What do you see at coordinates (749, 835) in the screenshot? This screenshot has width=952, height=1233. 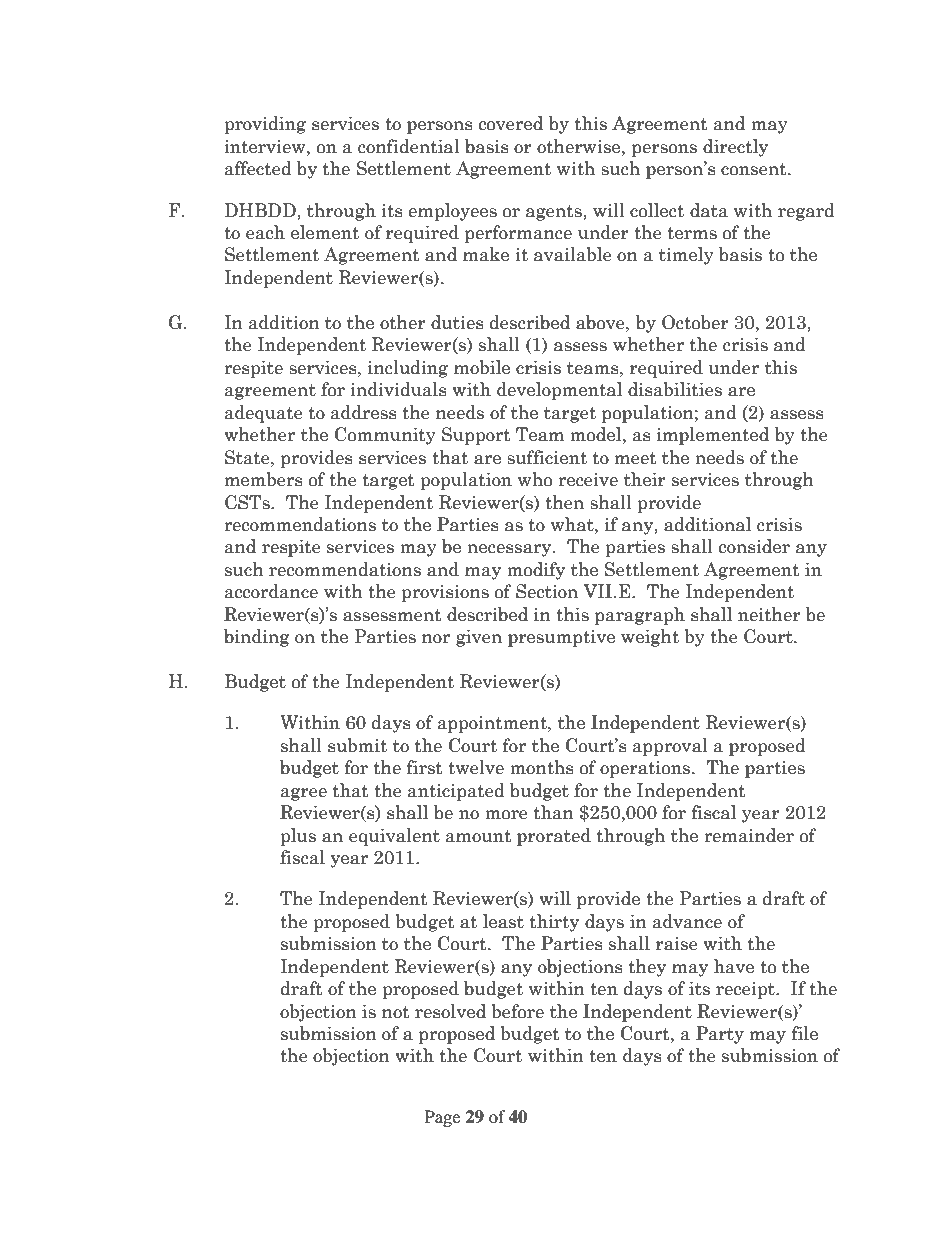 I see `remainder` at bounding box center [749, 835].
